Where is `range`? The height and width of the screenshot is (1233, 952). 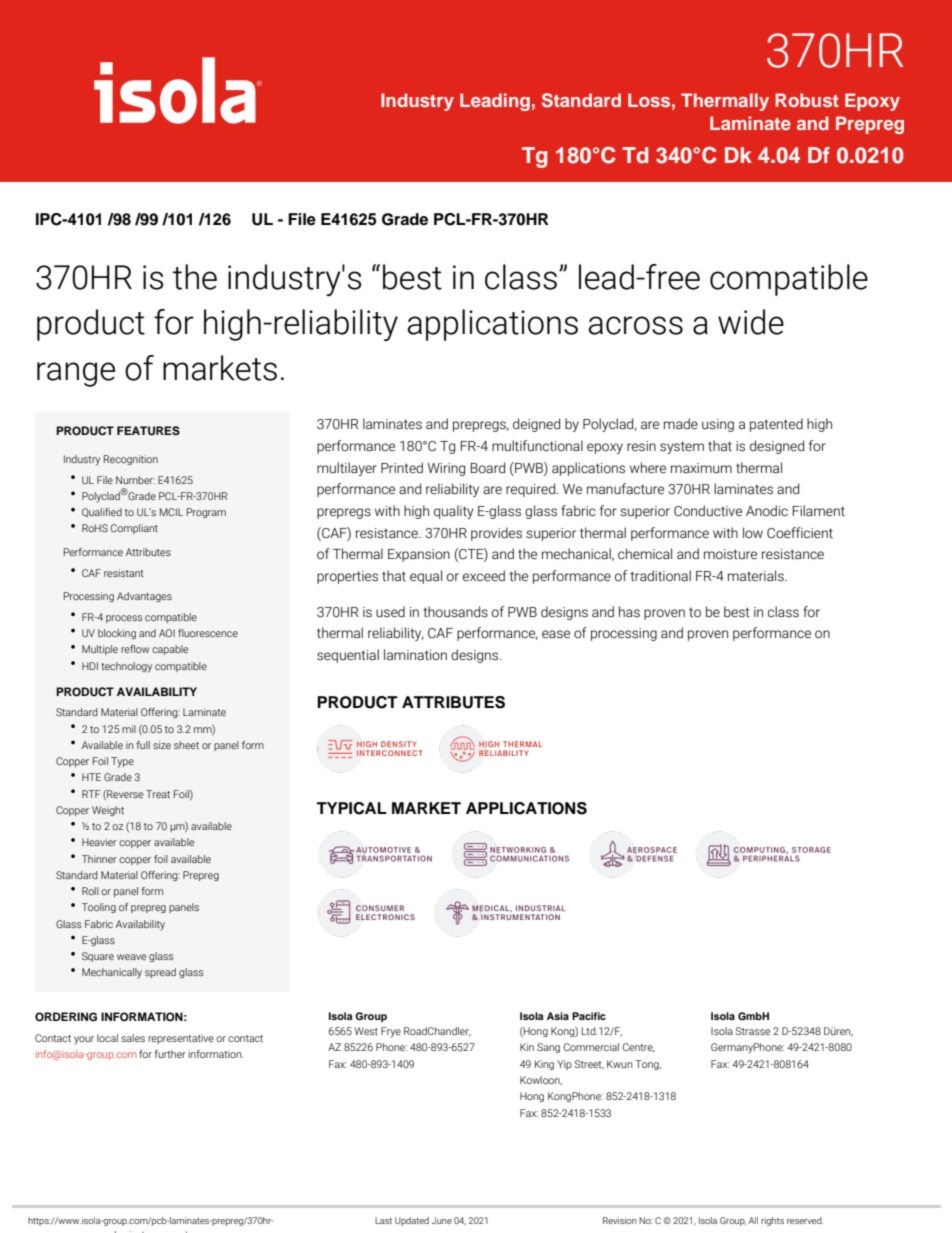 range is located at coordinates (76, 374).
